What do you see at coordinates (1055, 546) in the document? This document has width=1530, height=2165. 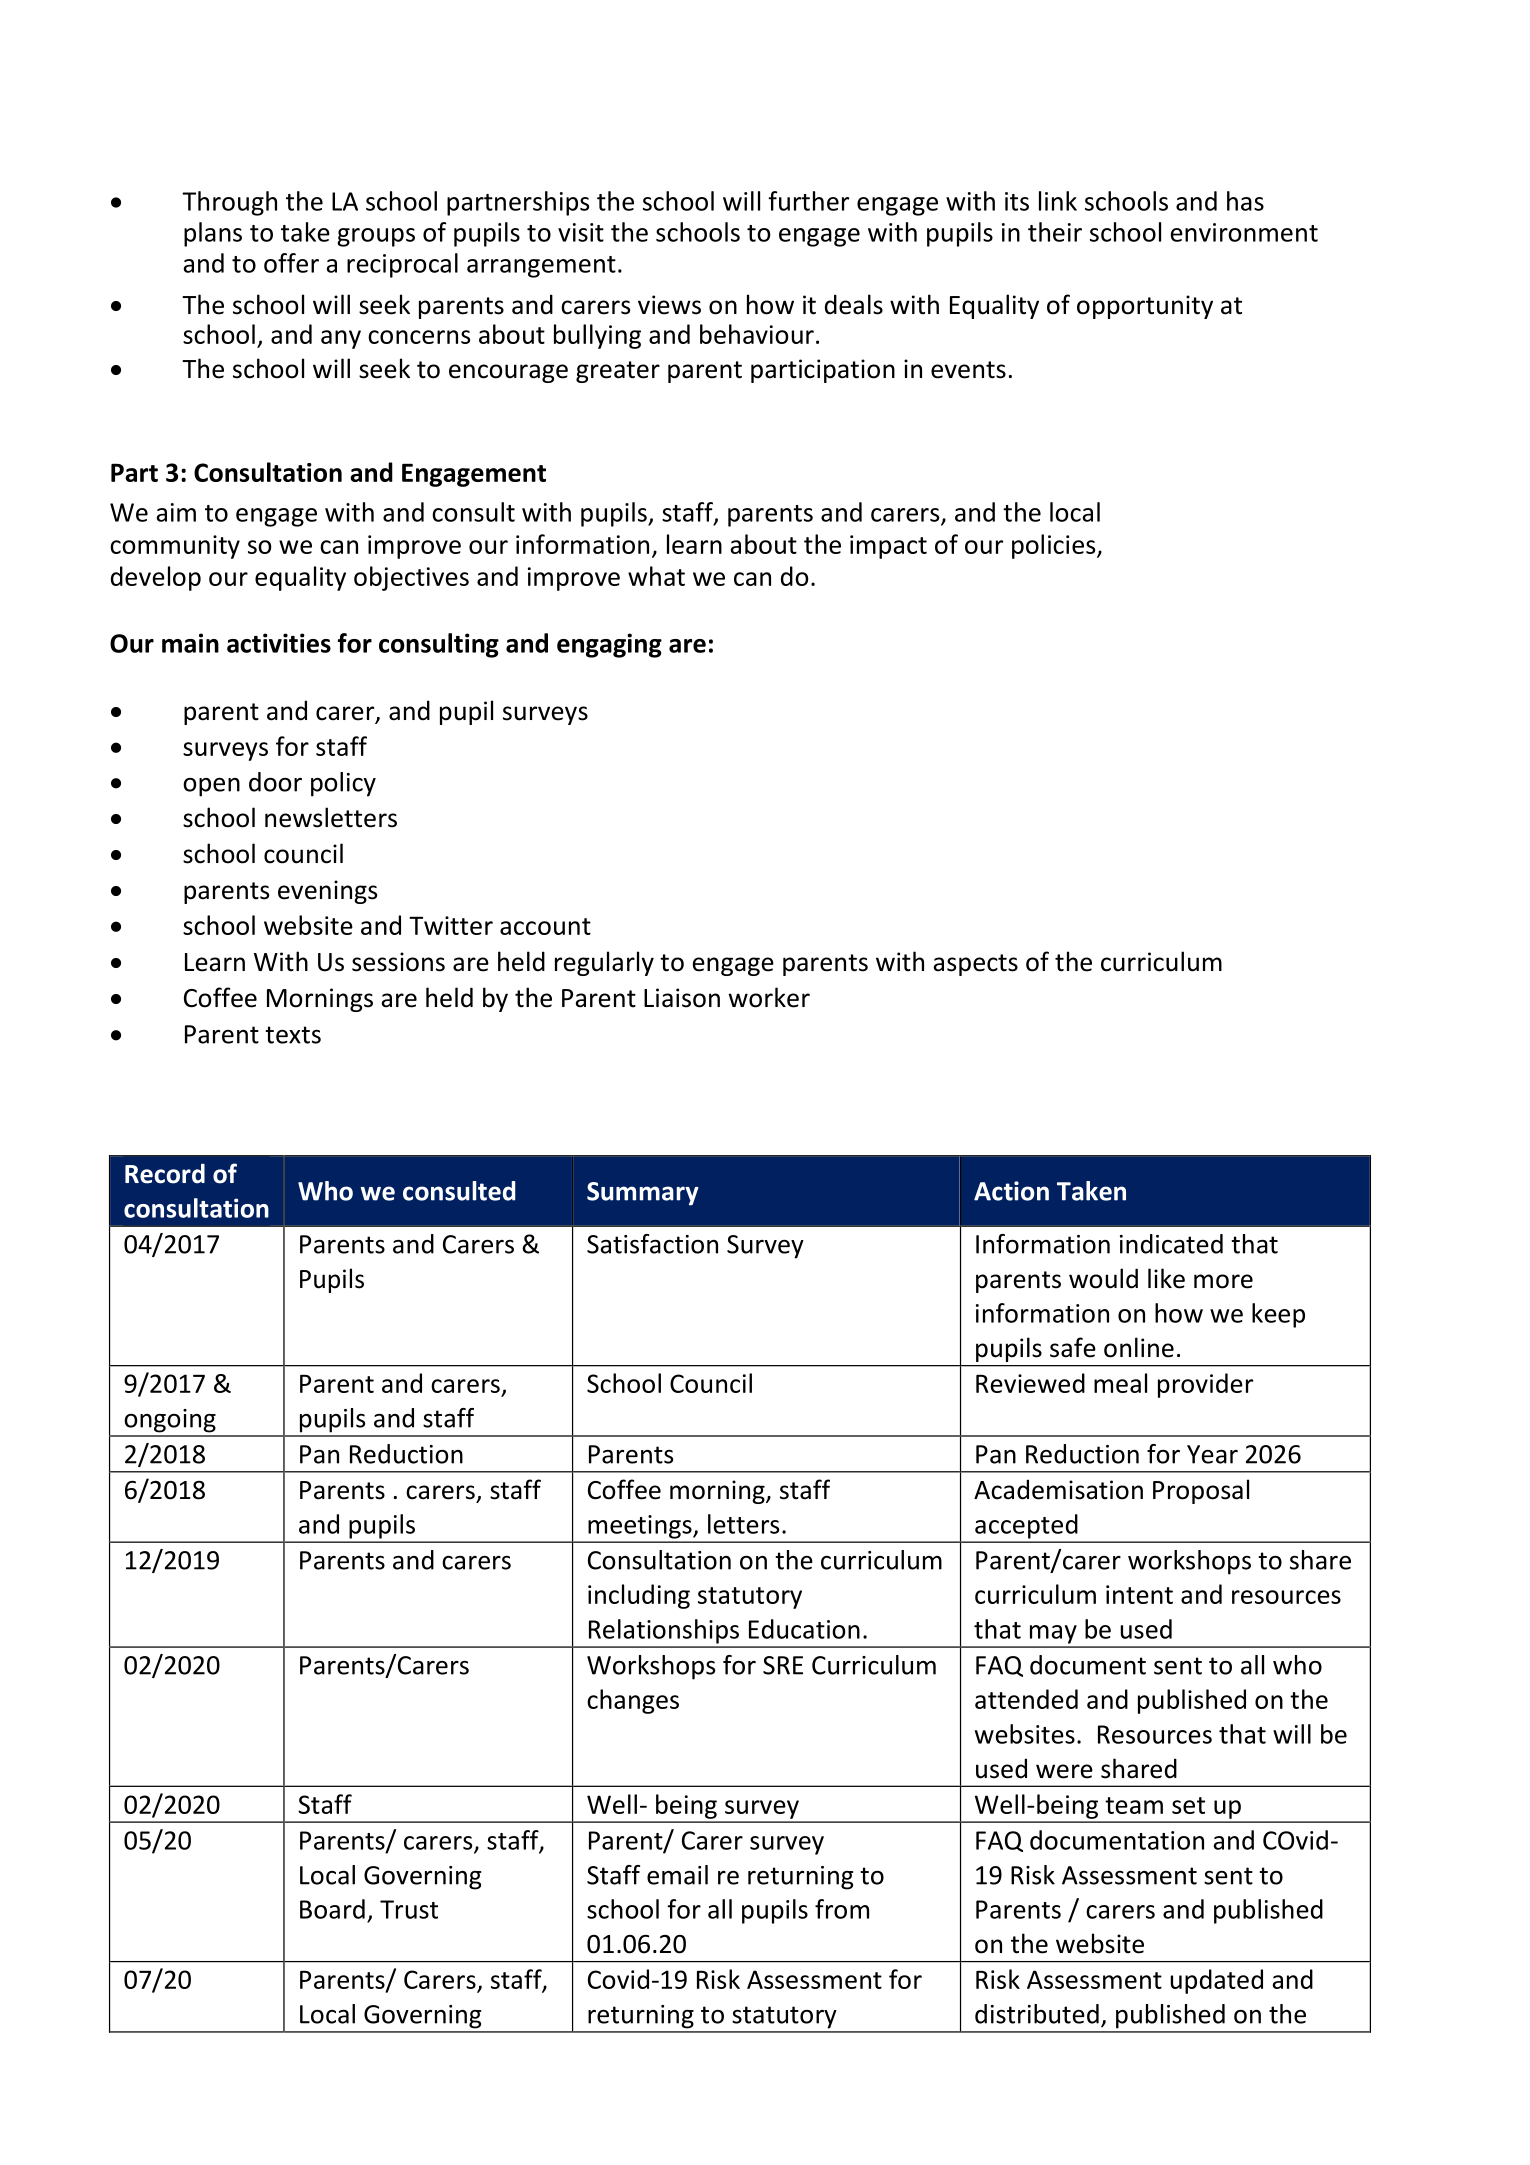 I see `policies` at bounding box center [1055, 546].
